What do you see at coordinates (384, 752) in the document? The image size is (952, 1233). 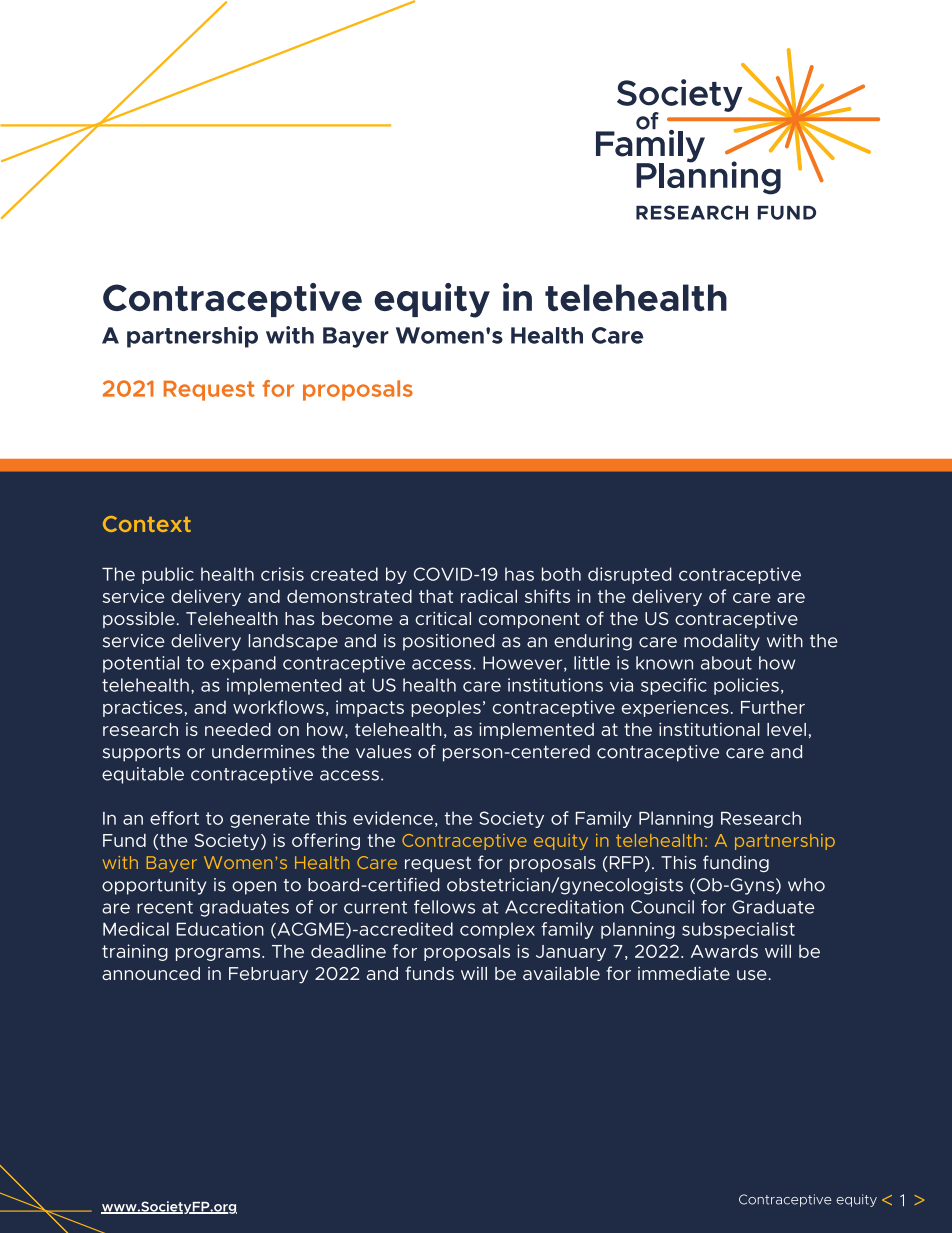 I see `values` at bounding box center [384, 752].
